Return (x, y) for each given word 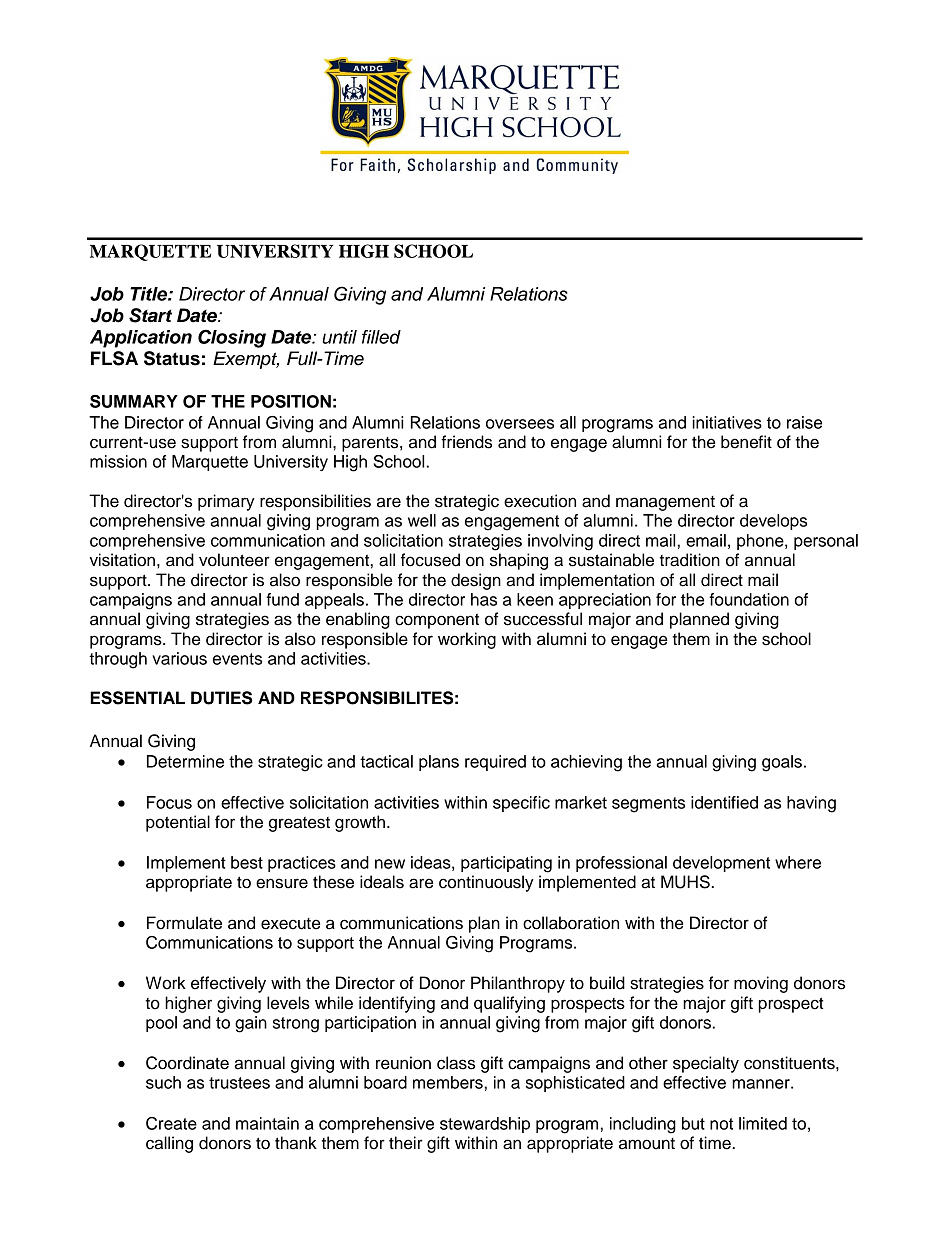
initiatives (727, 422)
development (721, 864)
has (484, 599)
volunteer (234, 560)
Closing (232, 338)
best (247, 862)
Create (171, 1123)
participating (506, 864)
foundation (749, 599)
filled (381, 337)
